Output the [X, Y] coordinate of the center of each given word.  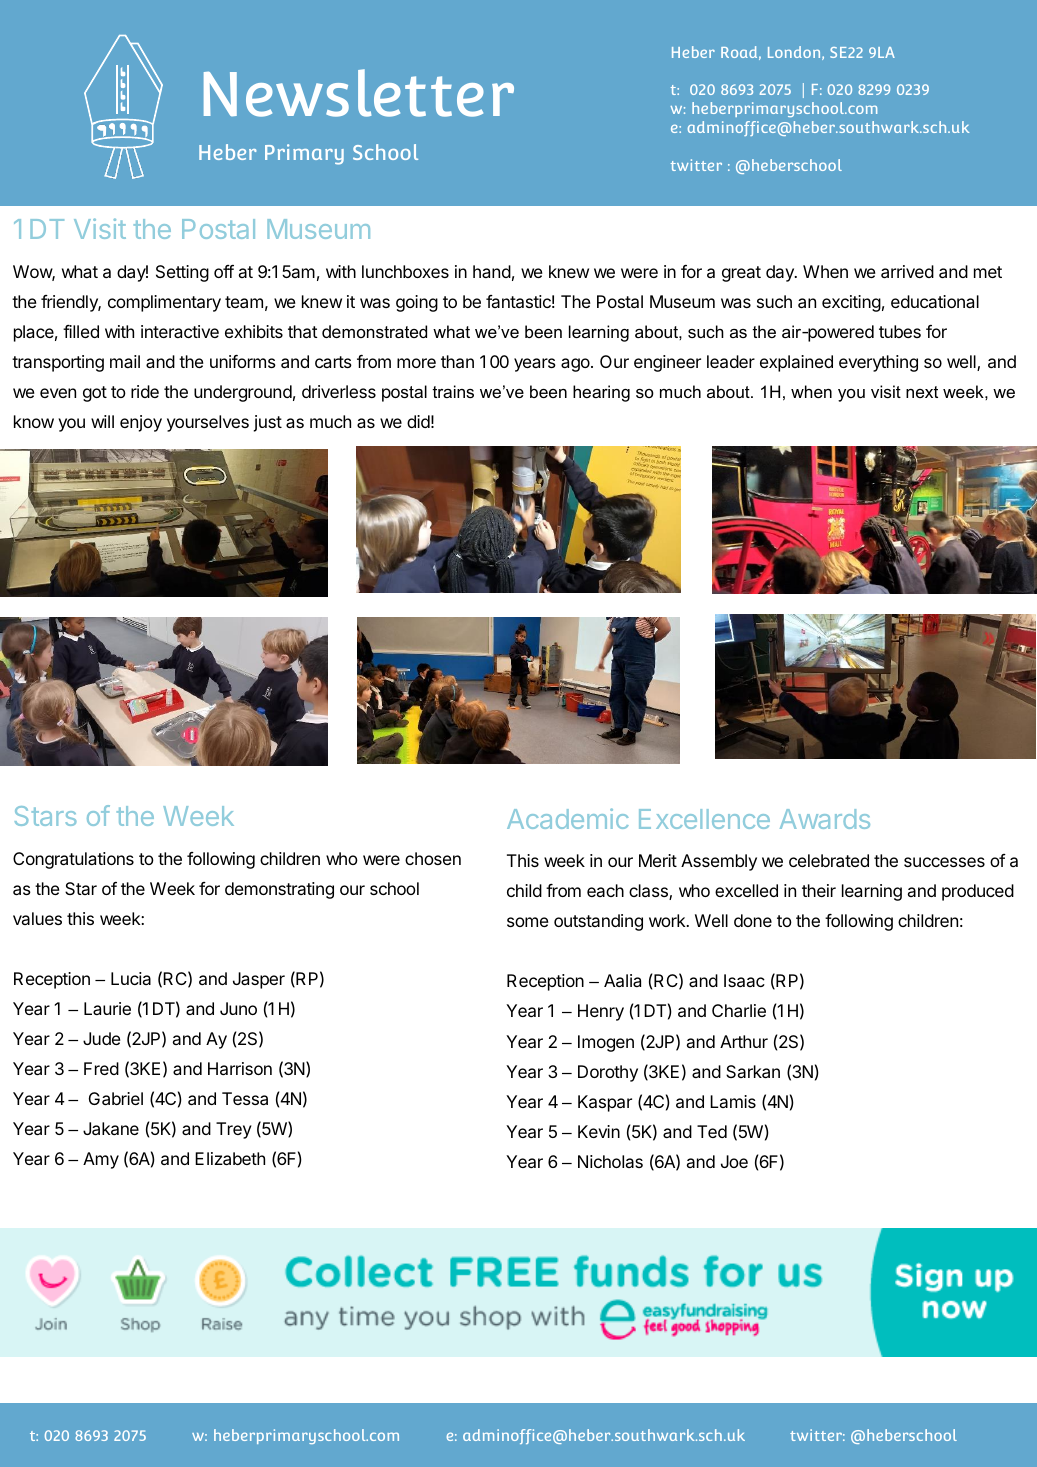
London [795, 53]
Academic [568, 818]
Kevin [599, 1131]
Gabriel [116, 1098]
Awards [825, 819]
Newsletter [359, 93]
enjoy [141, 423]
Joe [734, 1161]
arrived [907, 271]
